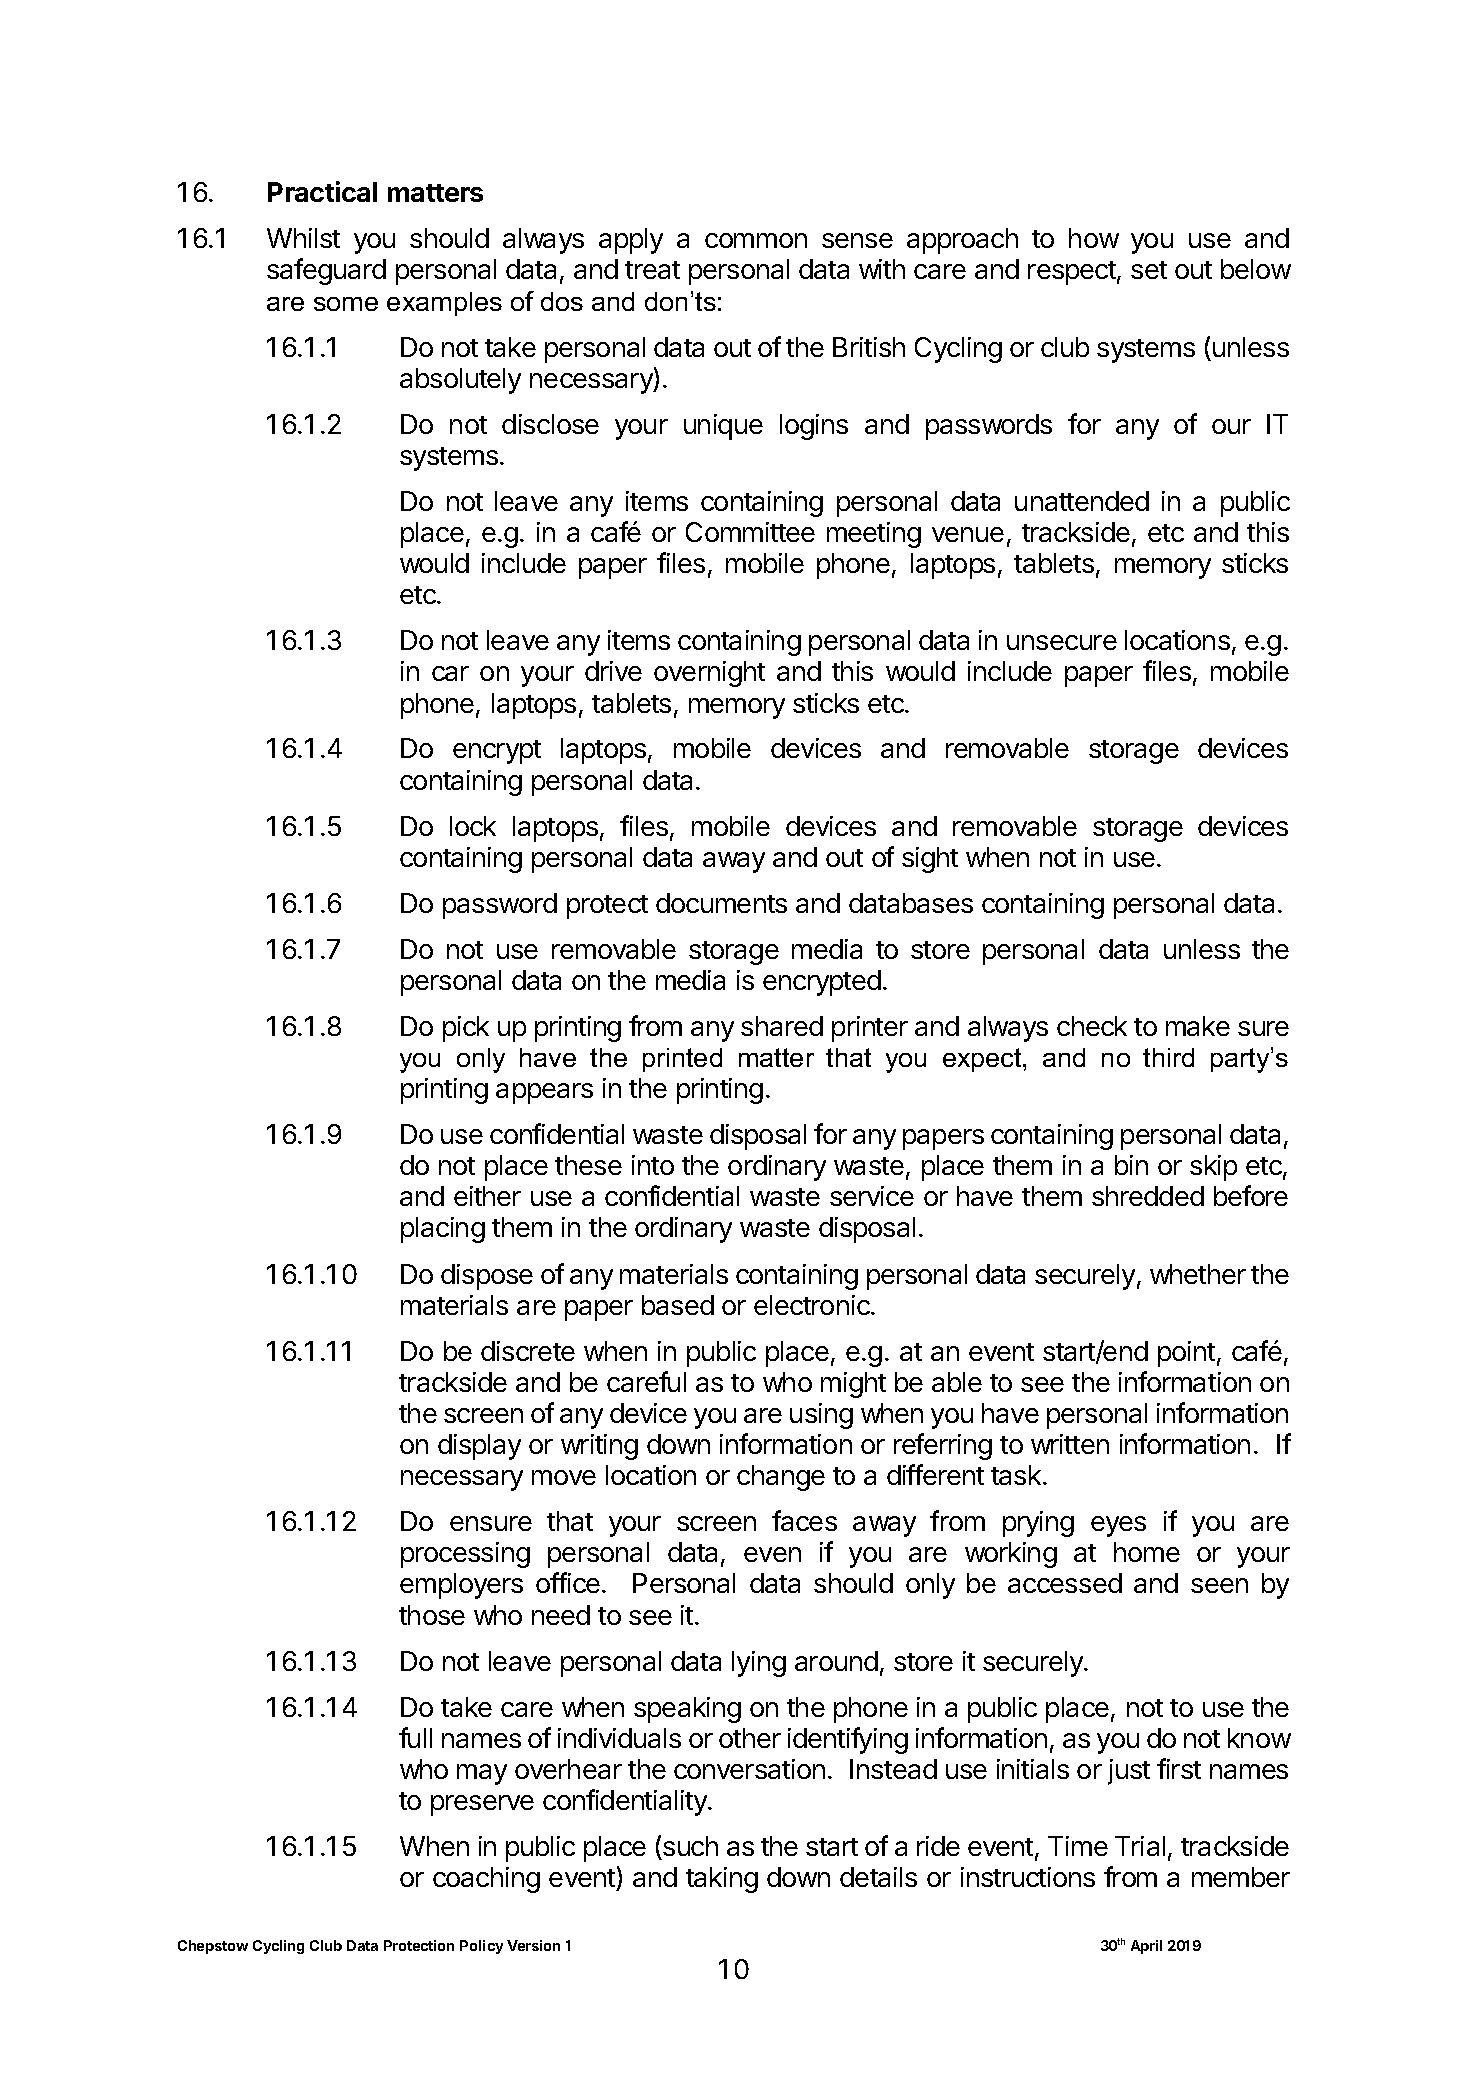 The image size is (1467, 2074). What do you see at coordinates (444, 304) in the image?
I see `examples` at bounding box center [444, 304].
